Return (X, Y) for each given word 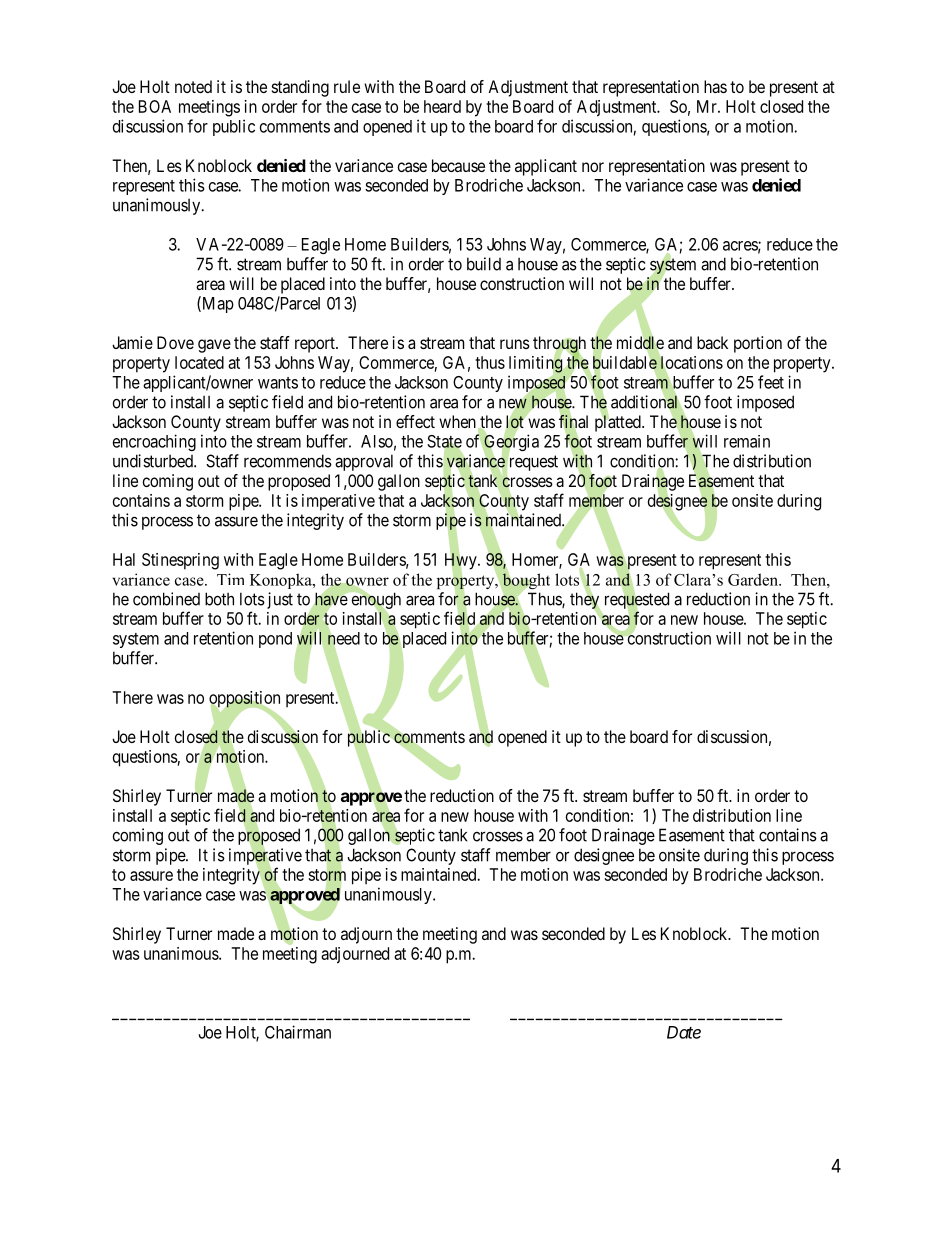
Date (684, 1032)
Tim (230, 579)
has (715, 86)
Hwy (462, 562)
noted (193, 86)
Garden (754, 579)
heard (442, 106)
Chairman (298, 1032)
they (585, 601)
